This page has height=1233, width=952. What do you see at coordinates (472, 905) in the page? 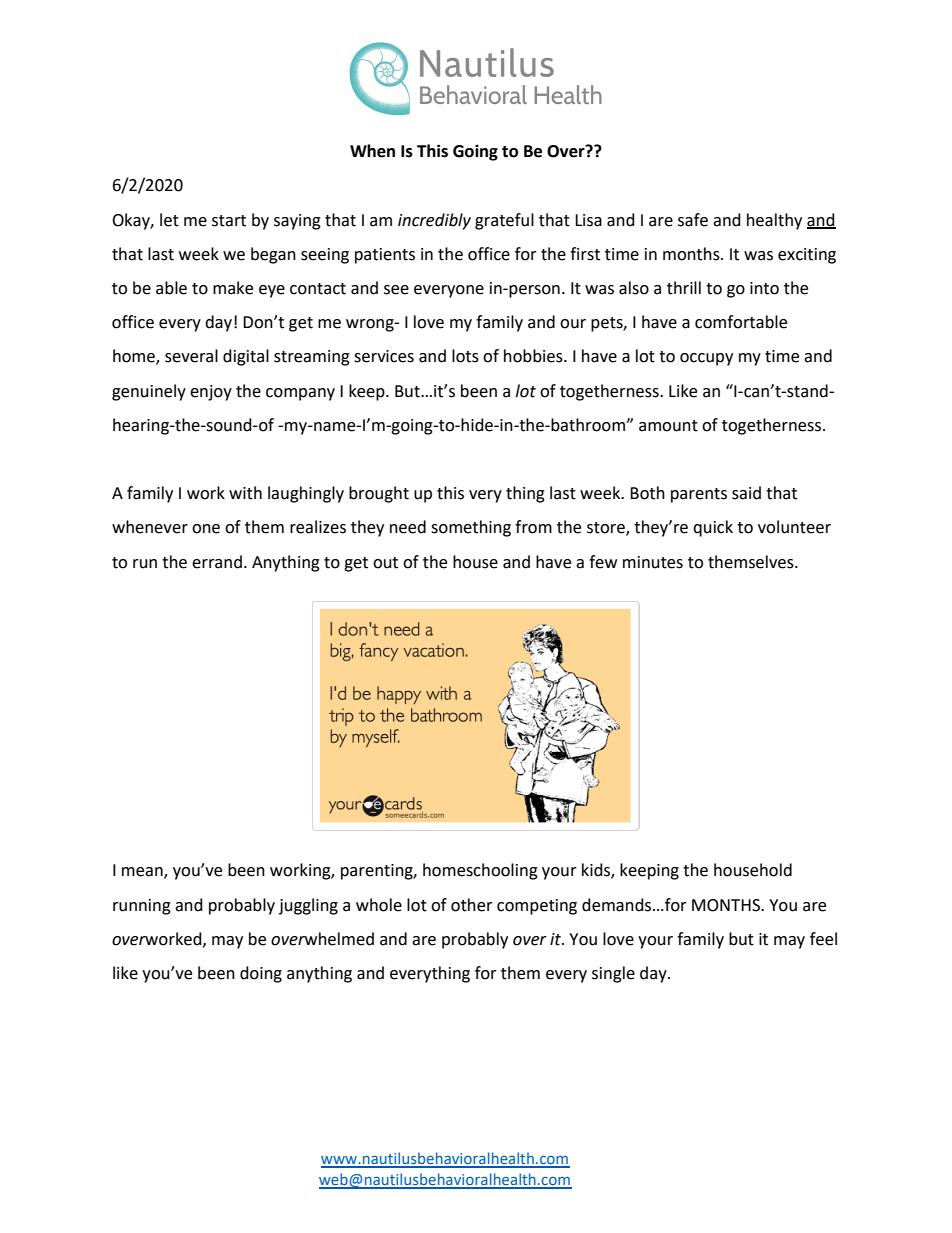
I see `other` at bounding box center [472, 905].
